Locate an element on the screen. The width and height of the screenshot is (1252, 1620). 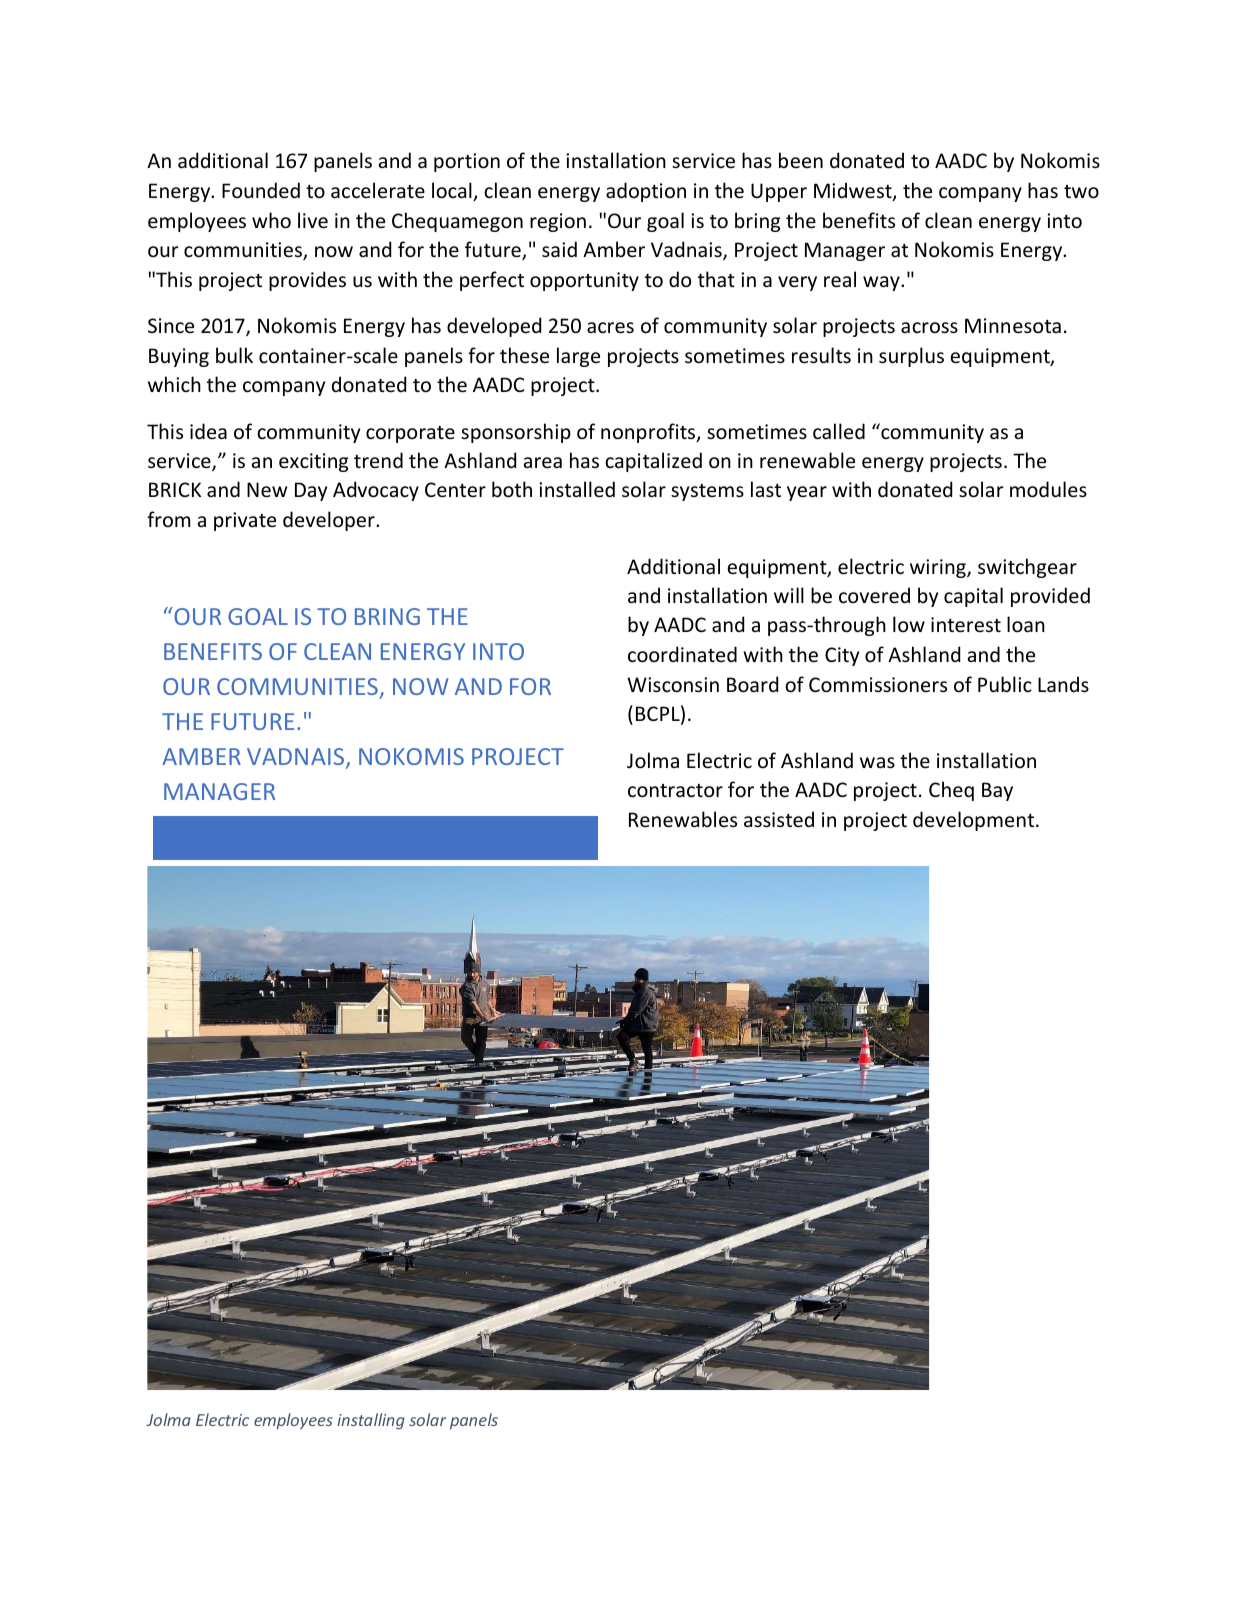
development is located at coordinates (975, 821).
